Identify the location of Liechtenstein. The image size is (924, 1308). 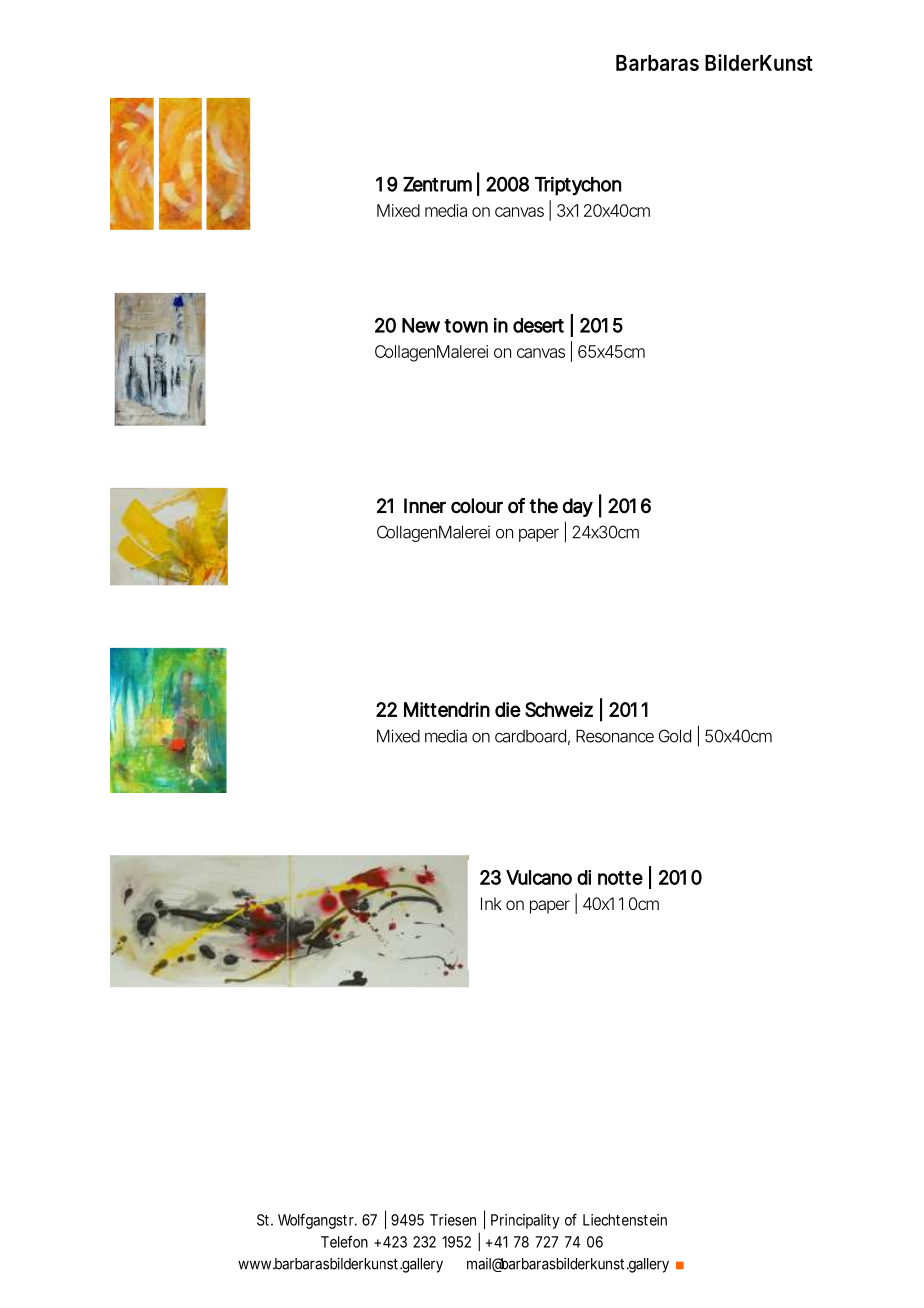
(625, 1220).
